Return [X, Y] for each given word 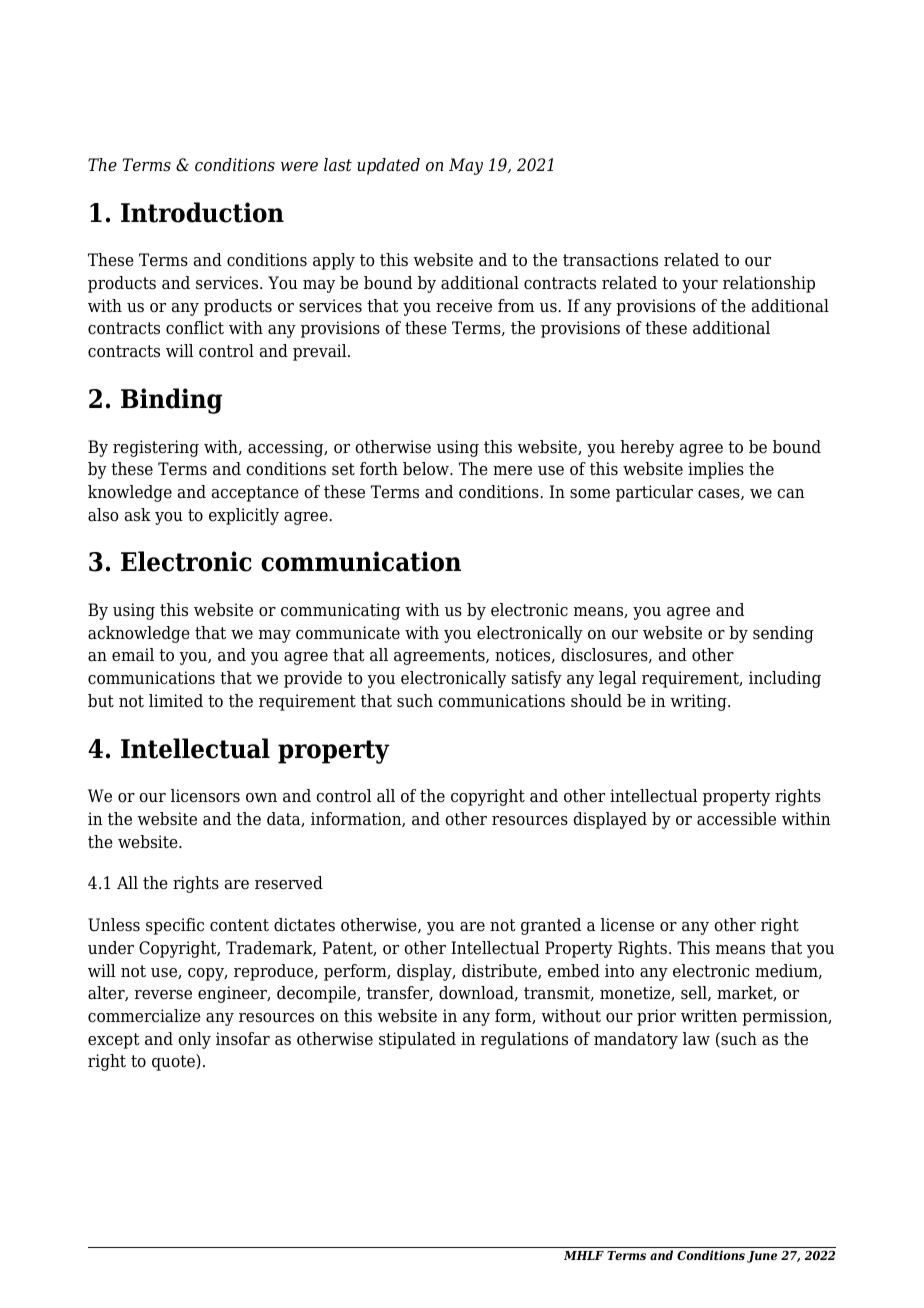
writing [699, 702]
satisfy [537, 679]
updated [388, 166]
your [700, 286]
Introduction [202, 212]
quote [174, 1062]
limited [176, 701]
